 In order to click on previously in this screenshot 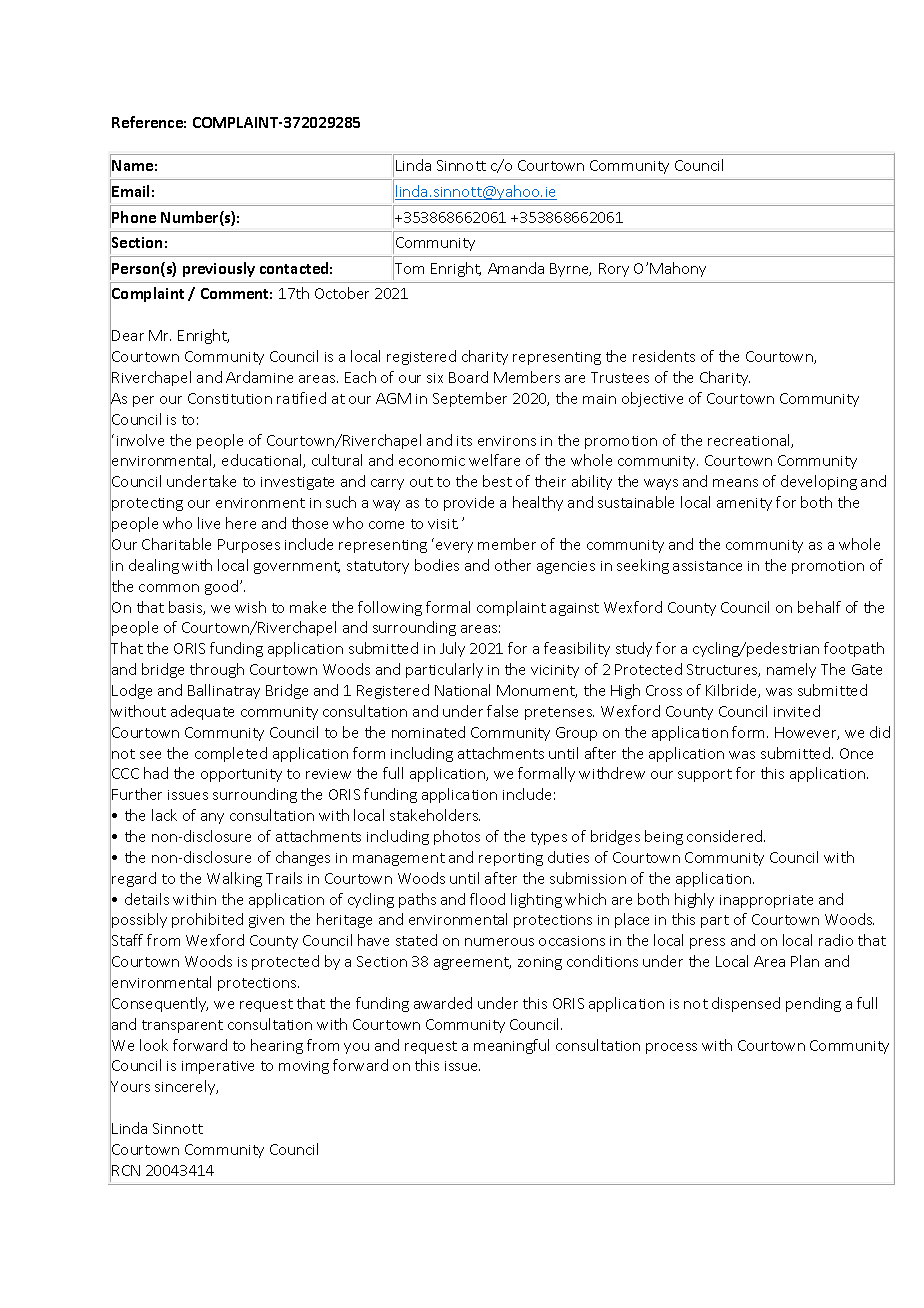, I will do `click(219, 269)`.
